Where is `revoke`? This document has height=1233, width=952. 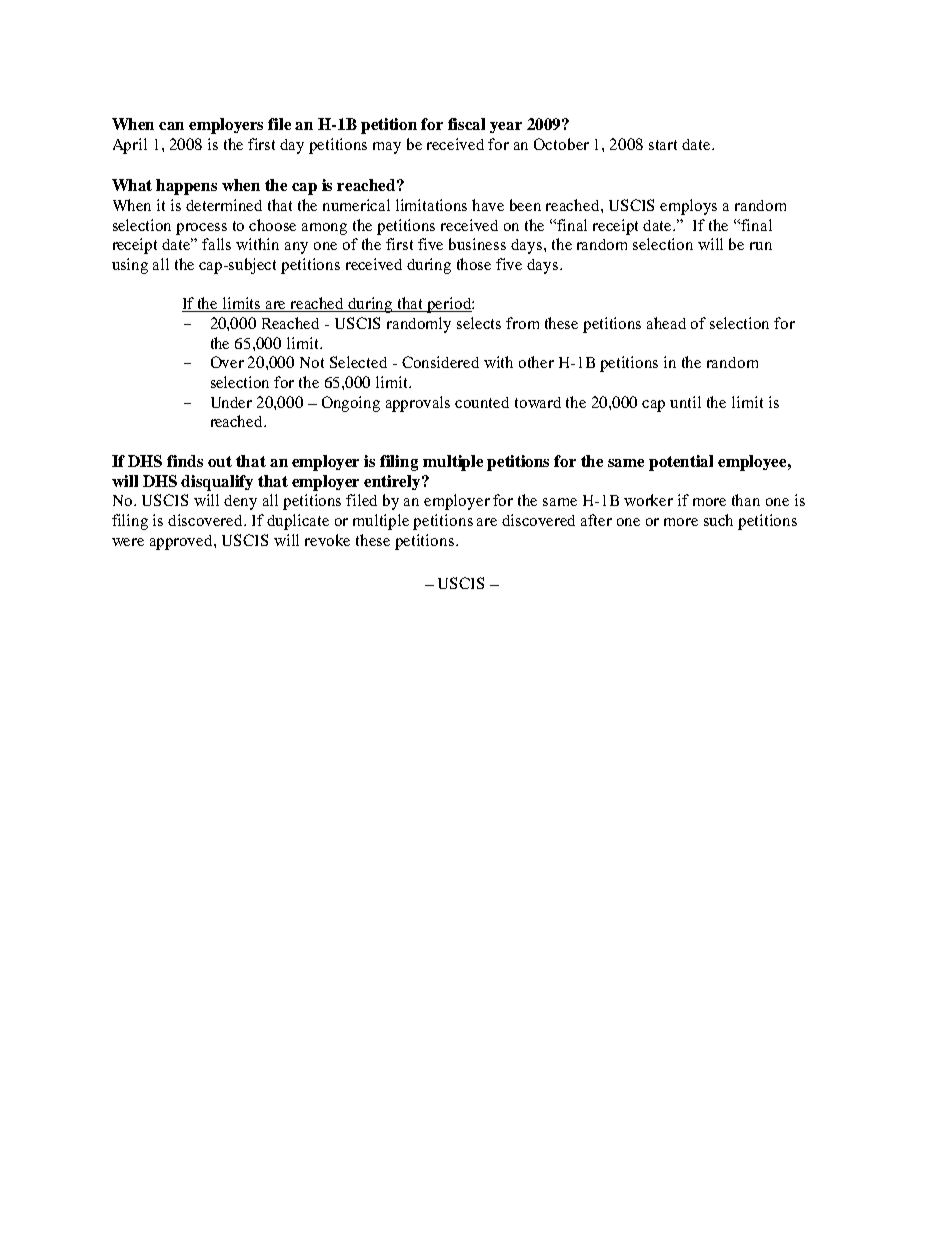 revoke is located at coordinates (327, 540).
